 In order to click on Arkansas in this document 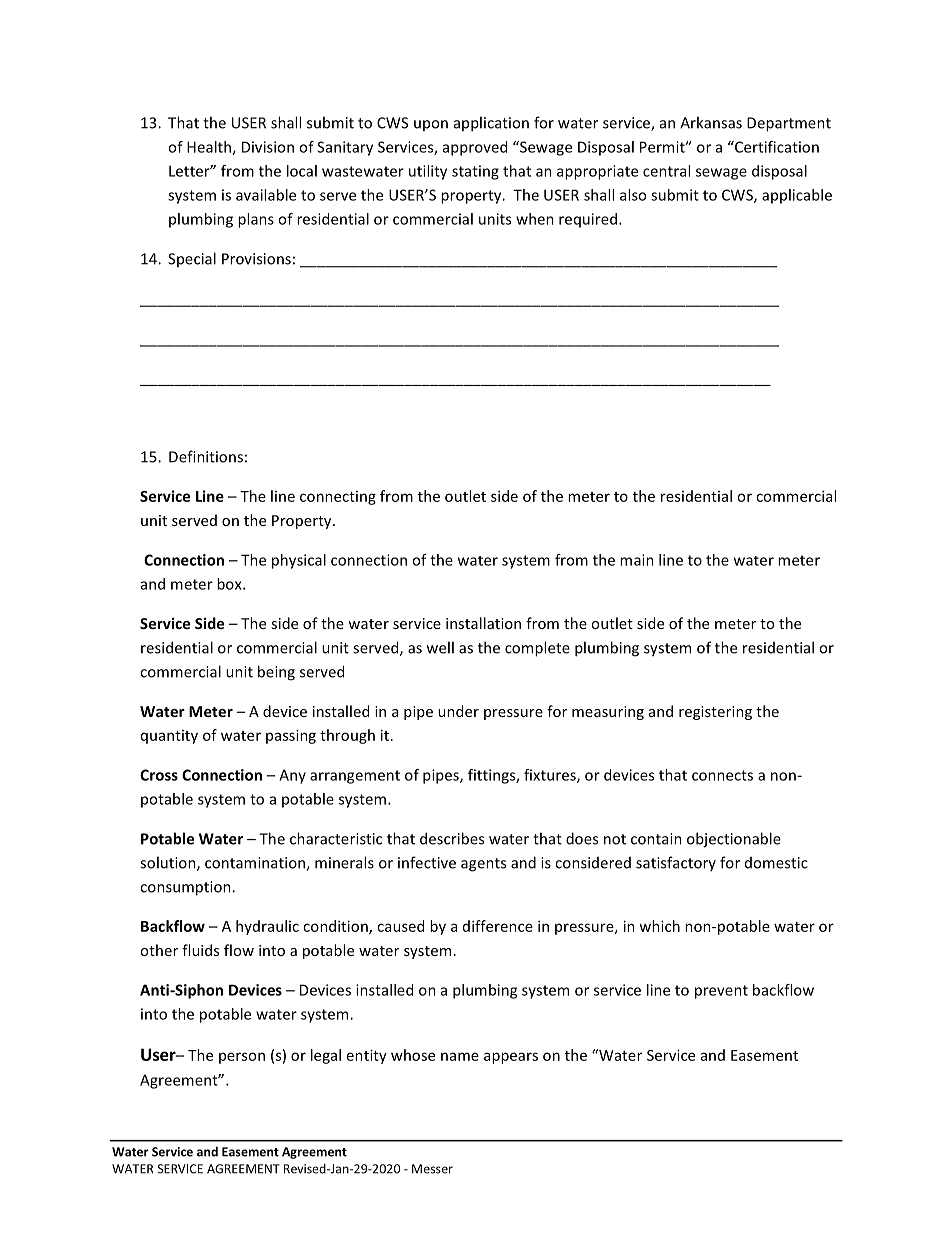, I will do `click(711, 122)`.
